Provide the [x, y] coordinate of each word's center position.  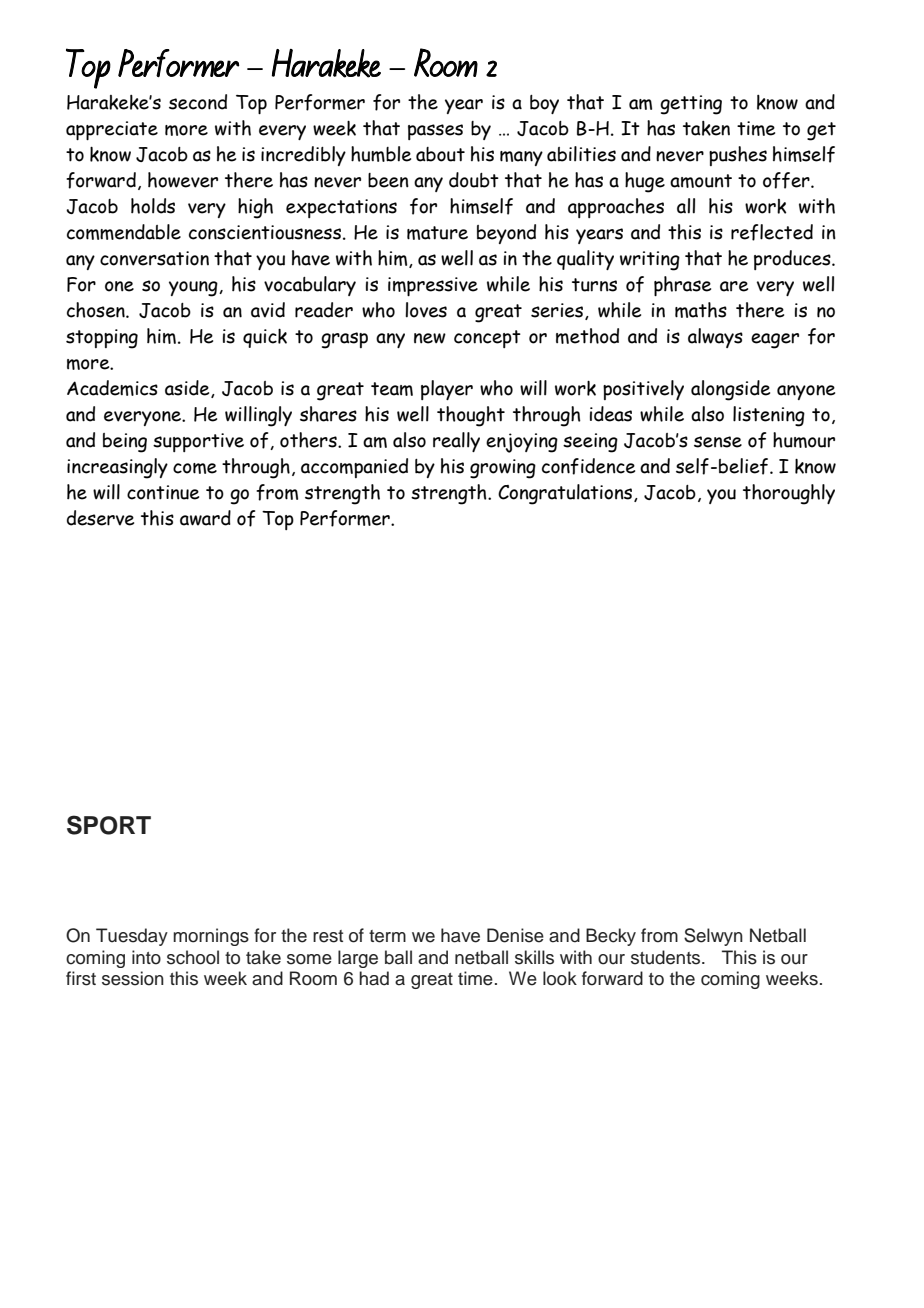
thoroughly [789, 494]
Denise [515, 935]
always [715, 338]
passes [435, 132]
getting [691, 105]
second [198, 102]
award [205, 518]
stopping [102, 339]
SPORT [109, 825]
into [146, 957]
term [387, 936]
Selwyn [713, 937]
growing [503, 469]
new [430, 338]
